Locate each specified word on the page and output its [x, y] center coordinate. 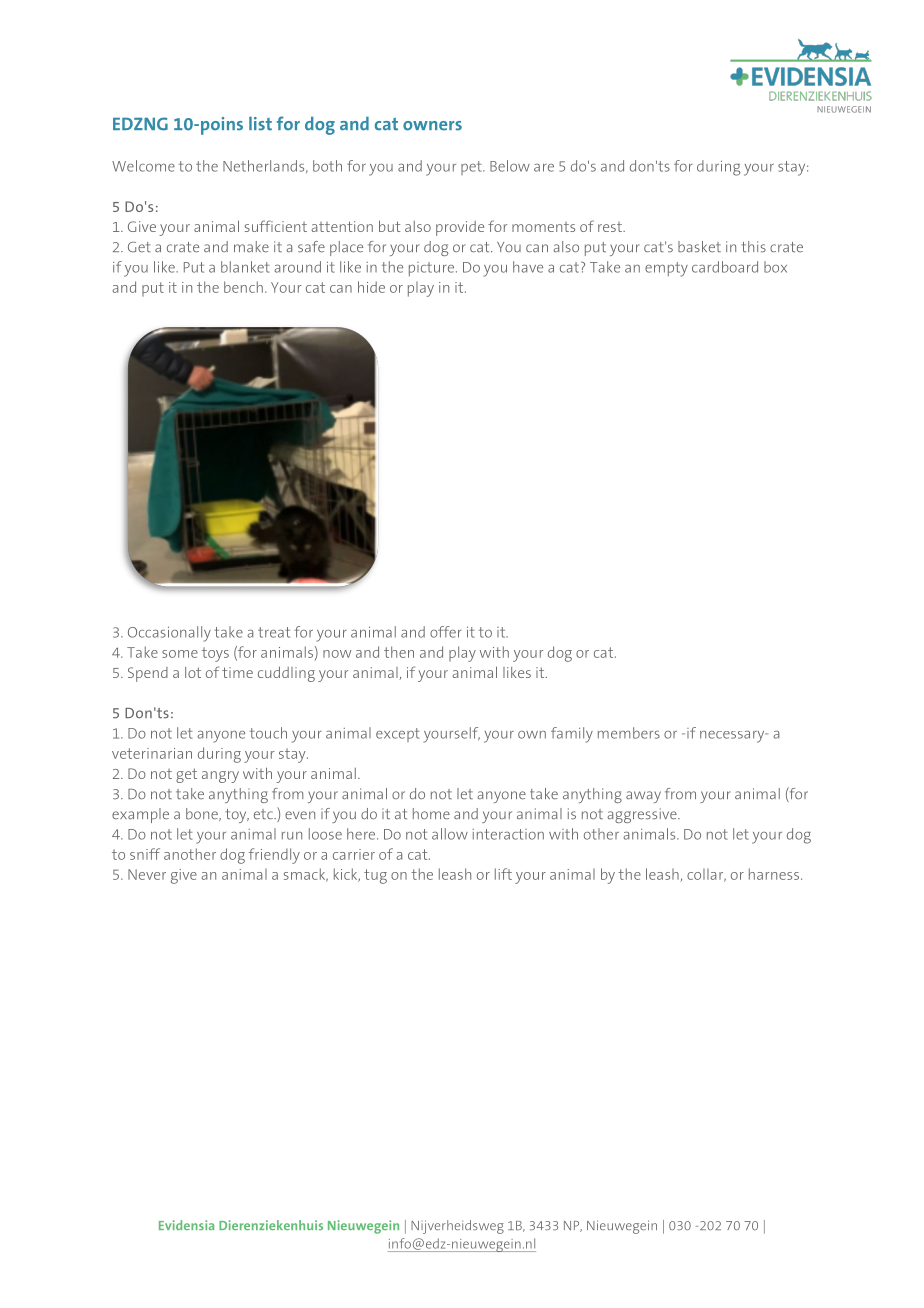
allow [450, 834]
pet [472, 168]
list [260, 124]
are [544, 168]
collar [706, 875]
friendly [274, 856]
